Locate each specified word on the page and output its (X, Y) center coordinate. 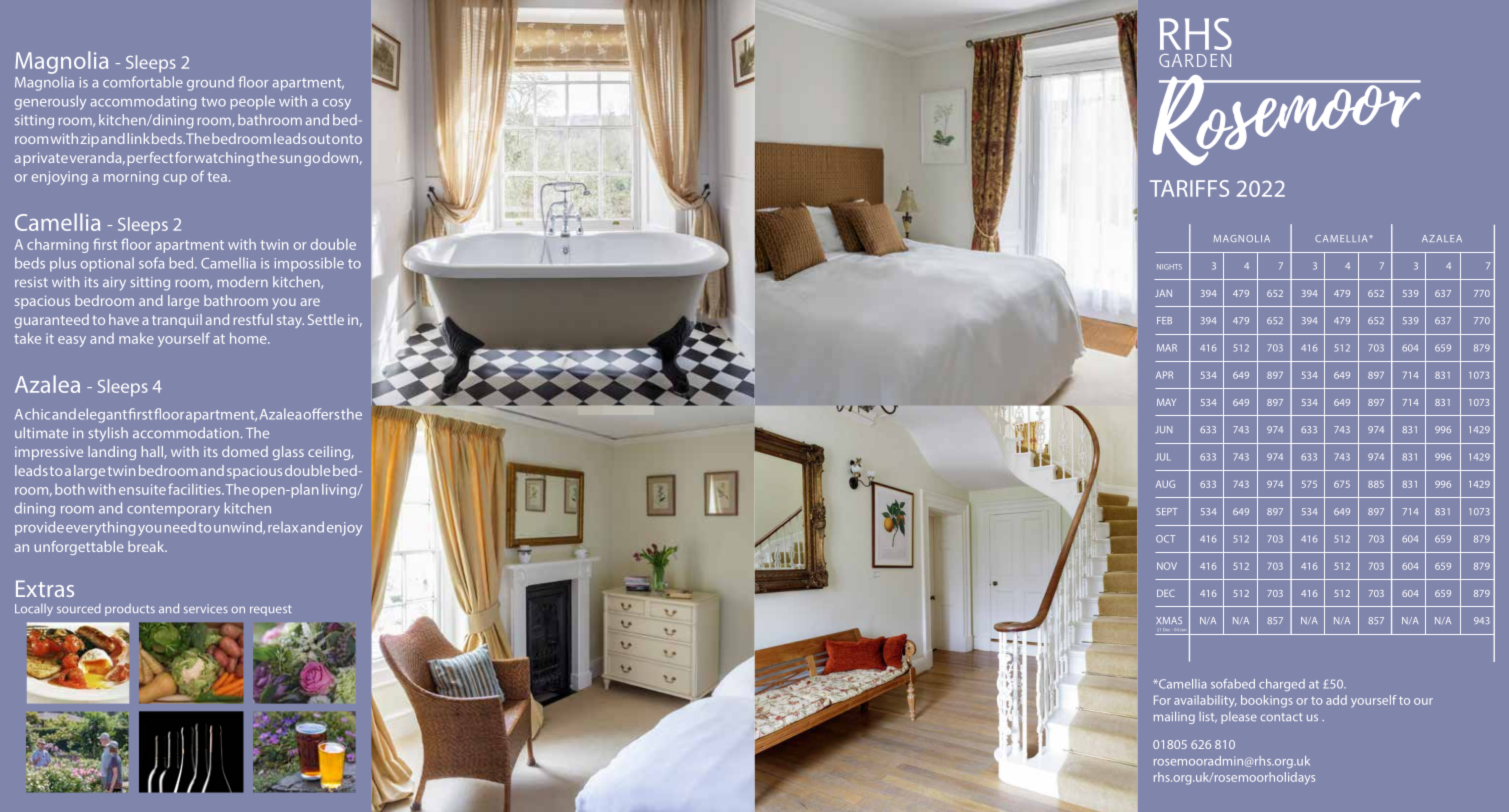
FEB (1164, 320)
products (130, 610)
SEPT (1167, 511)
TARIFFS (1189, 188)
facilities (195, 489)
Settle (326, 319)
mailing (1174, 718)
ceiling (330, 453)
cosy (337, 104)
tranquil (177, 321)
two (213, 102)
